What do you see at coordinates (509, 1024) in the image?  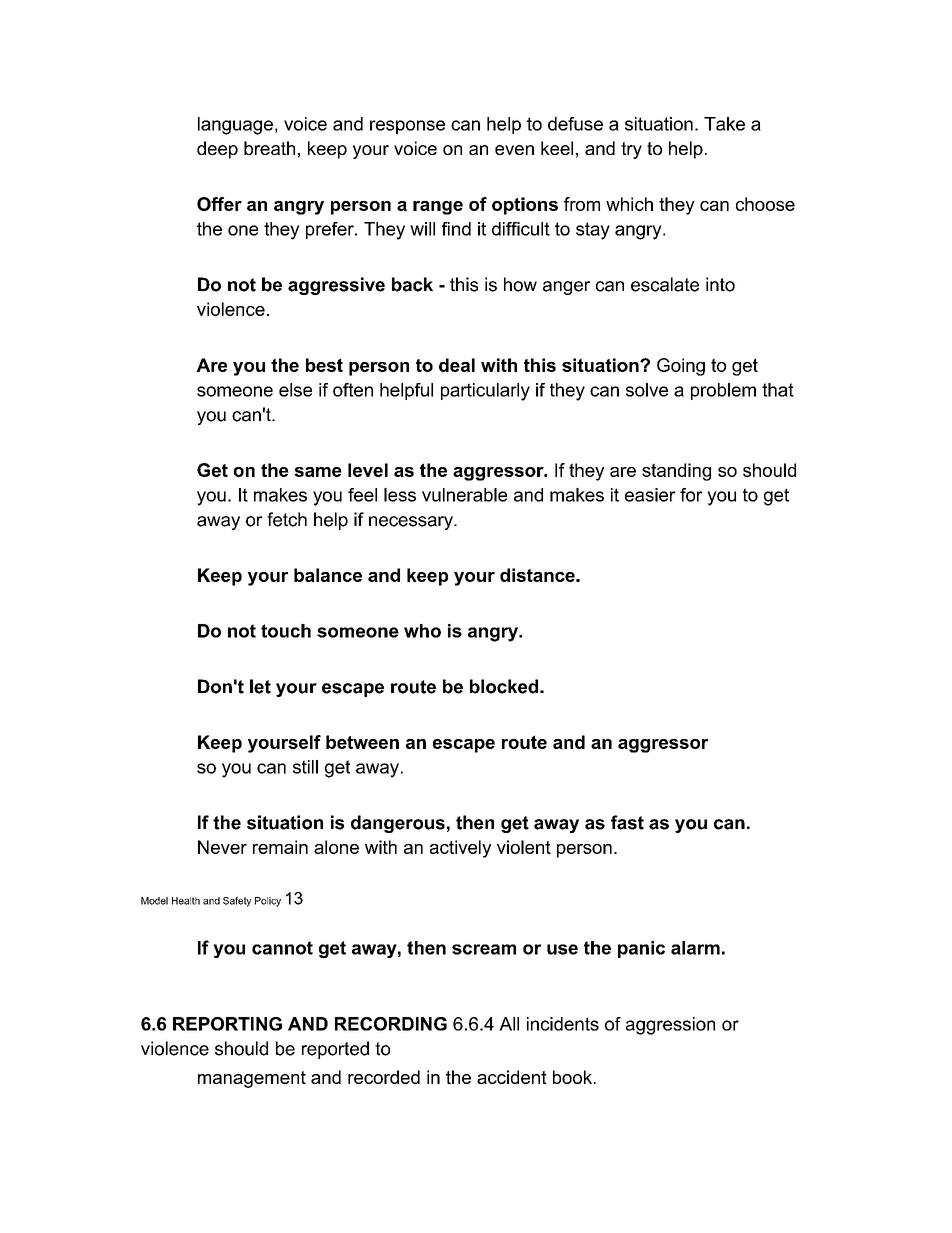 I see `All` at bounding box center [509, 1024].
